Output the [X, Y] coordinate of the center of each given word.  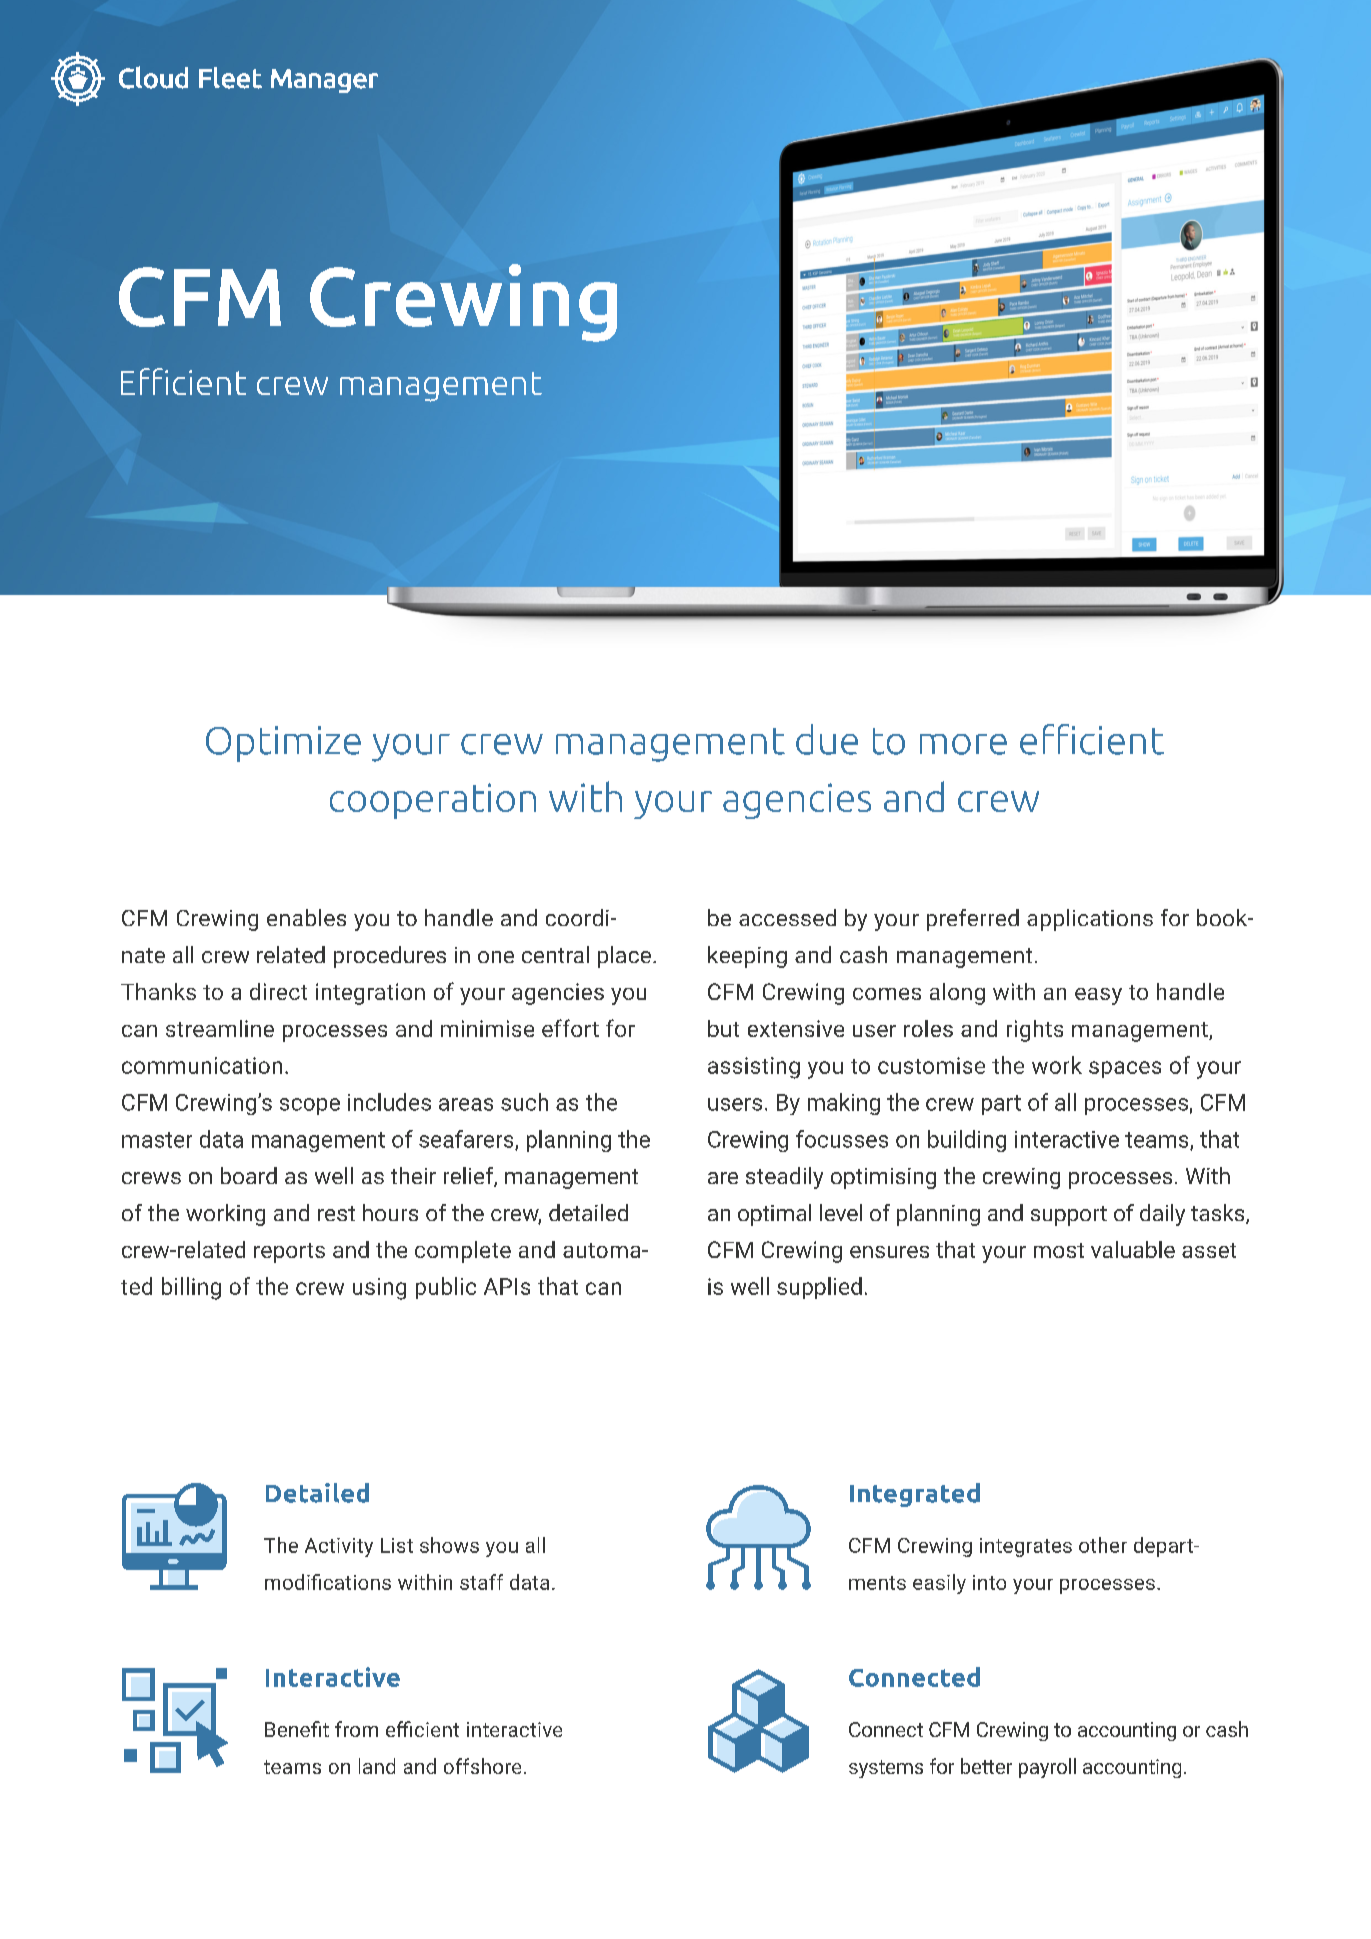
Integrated [915, 1495]
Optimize [283, 744]
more [963, 744]
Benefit [297, 1729]
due [827, 739]
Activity [339, 1547]
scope [310, 1106]
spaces [1125, 1069]
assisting [754, 1068]
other [1103, 1545]
